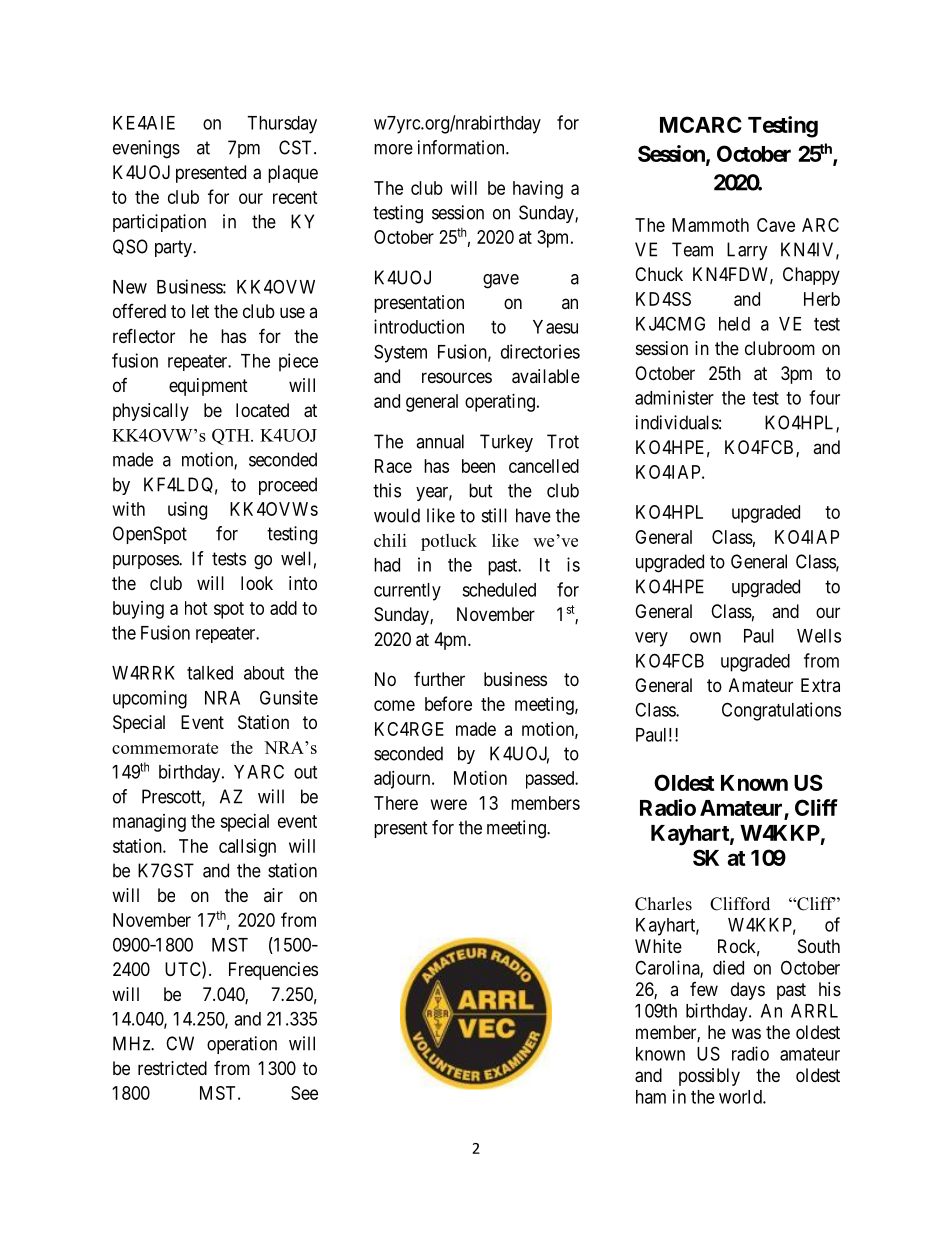  Describe the element at coordinates (449, 804) in the screenshot. I see `were` at that location.
